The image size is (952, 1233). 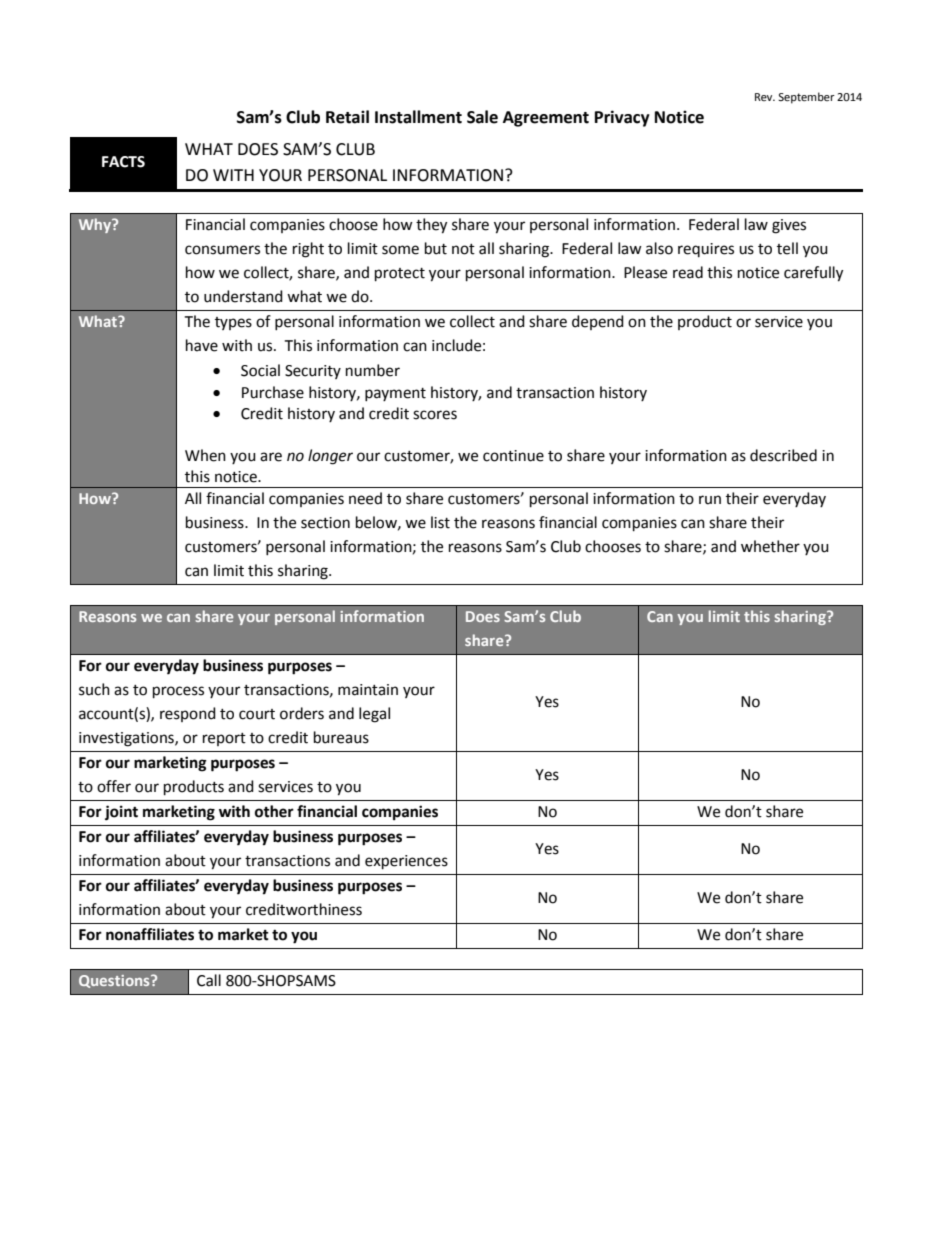 What do you see at coordinates (765, 97) in the document?
I see `Rev` at bounding box center [765, 97].
